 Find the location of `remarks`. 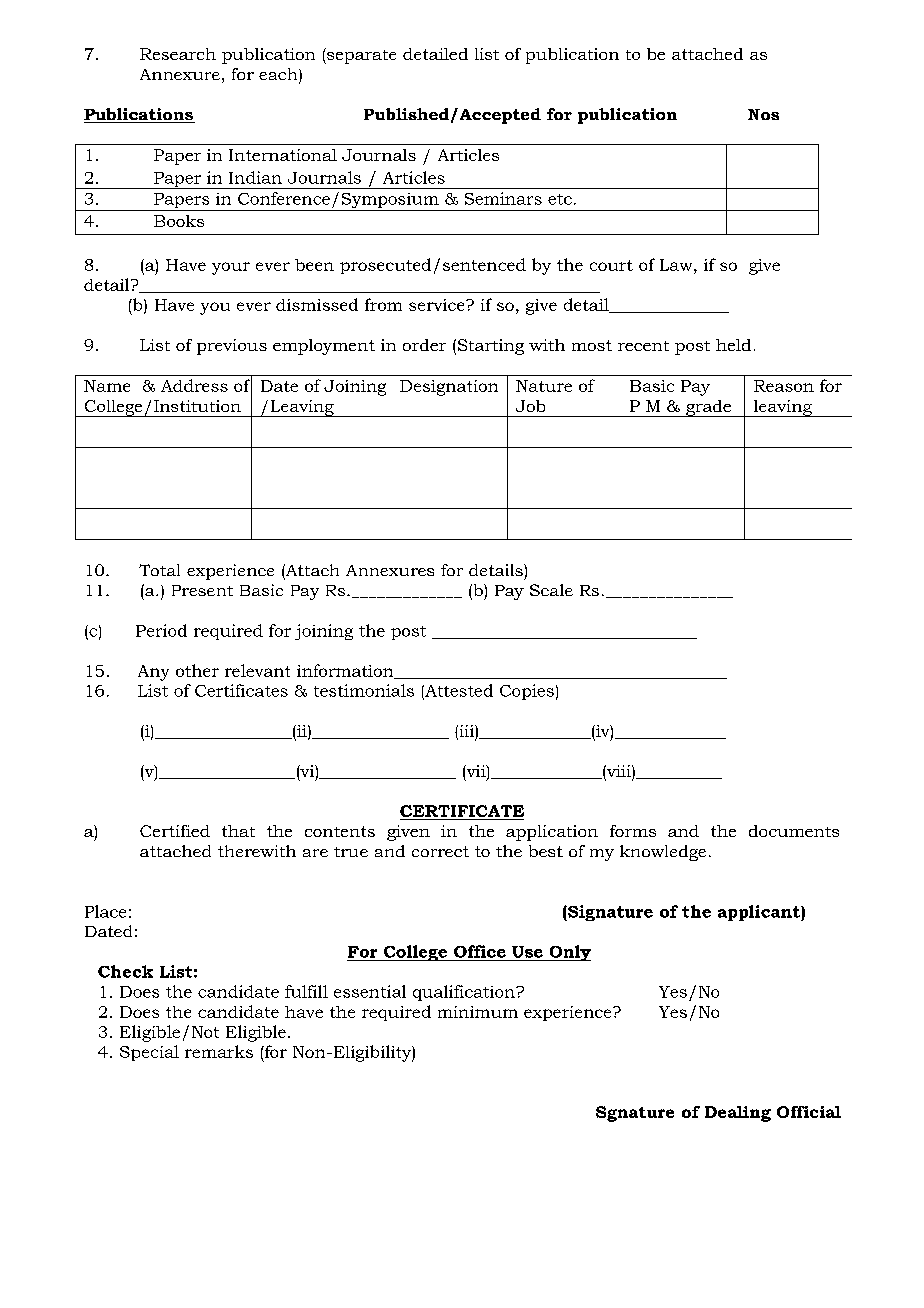

remarks is located at coordinates (219, 1051).
